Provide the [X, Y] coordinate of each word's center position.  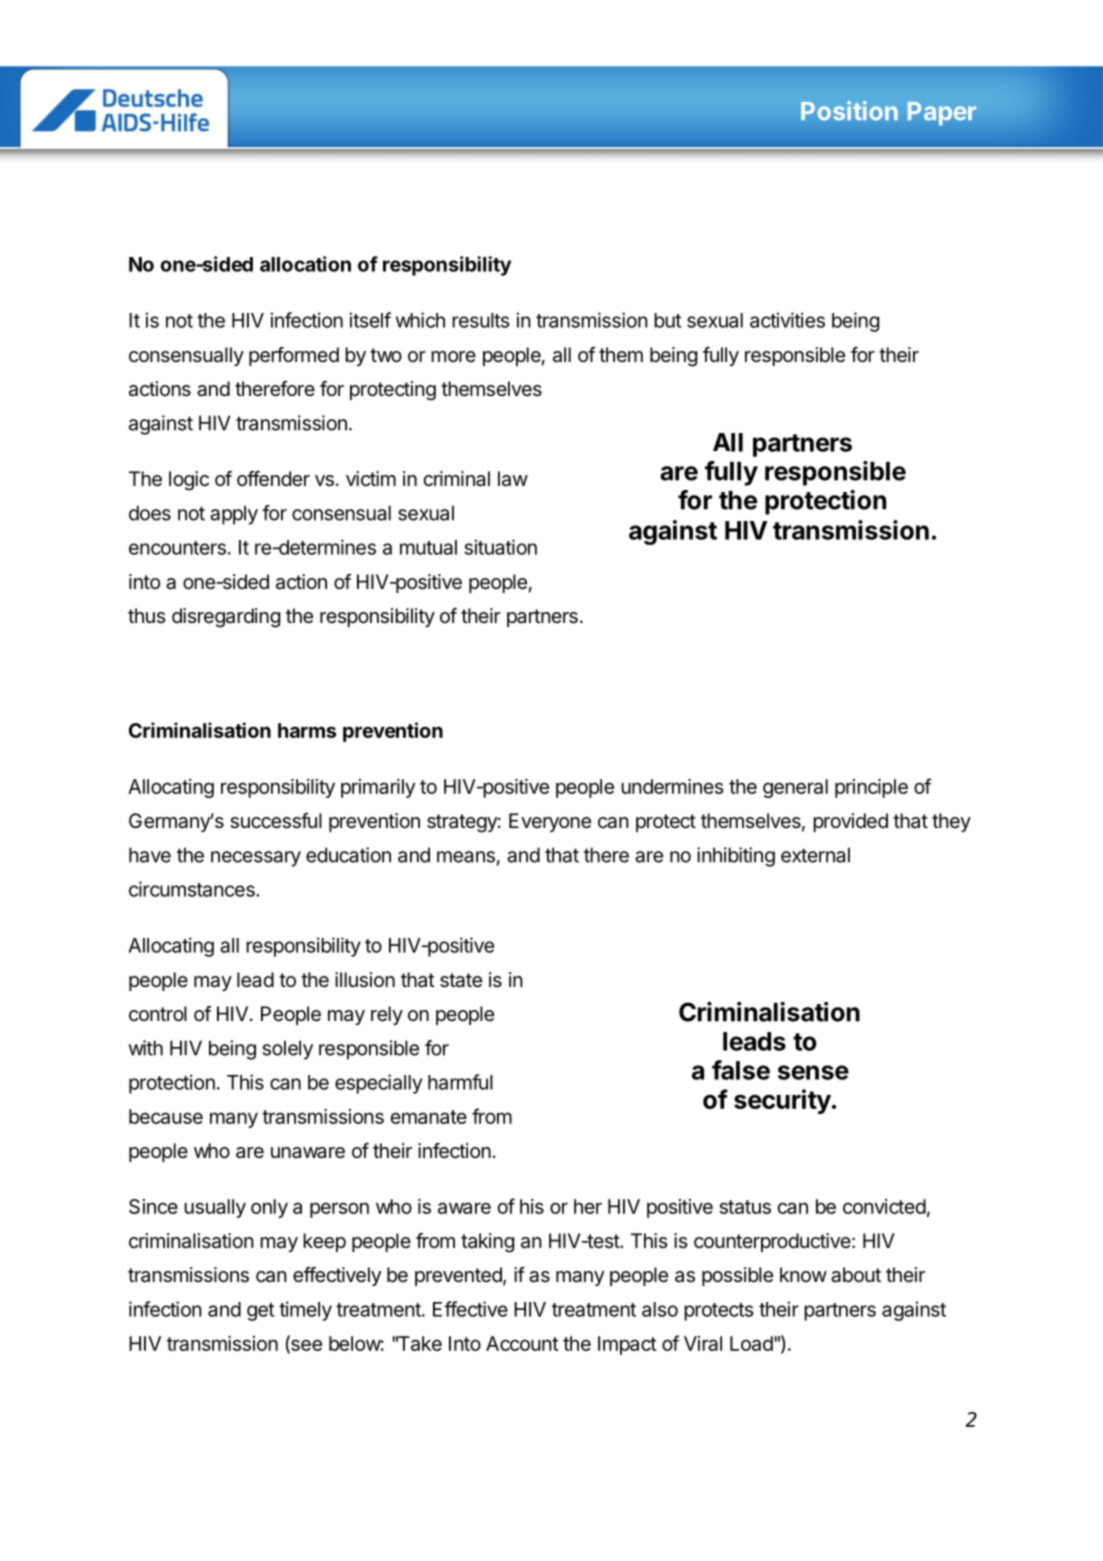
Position [849, 111]
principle [871, 788]
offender [273, 479]
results [481, 320]
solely [288, 1050]
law [513, 479]
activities [787, 320]
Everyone [550, 822]
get [260, 1312]
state [461, 980]
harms [307, 730]
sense [813, 1072]
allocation [305, 264]
